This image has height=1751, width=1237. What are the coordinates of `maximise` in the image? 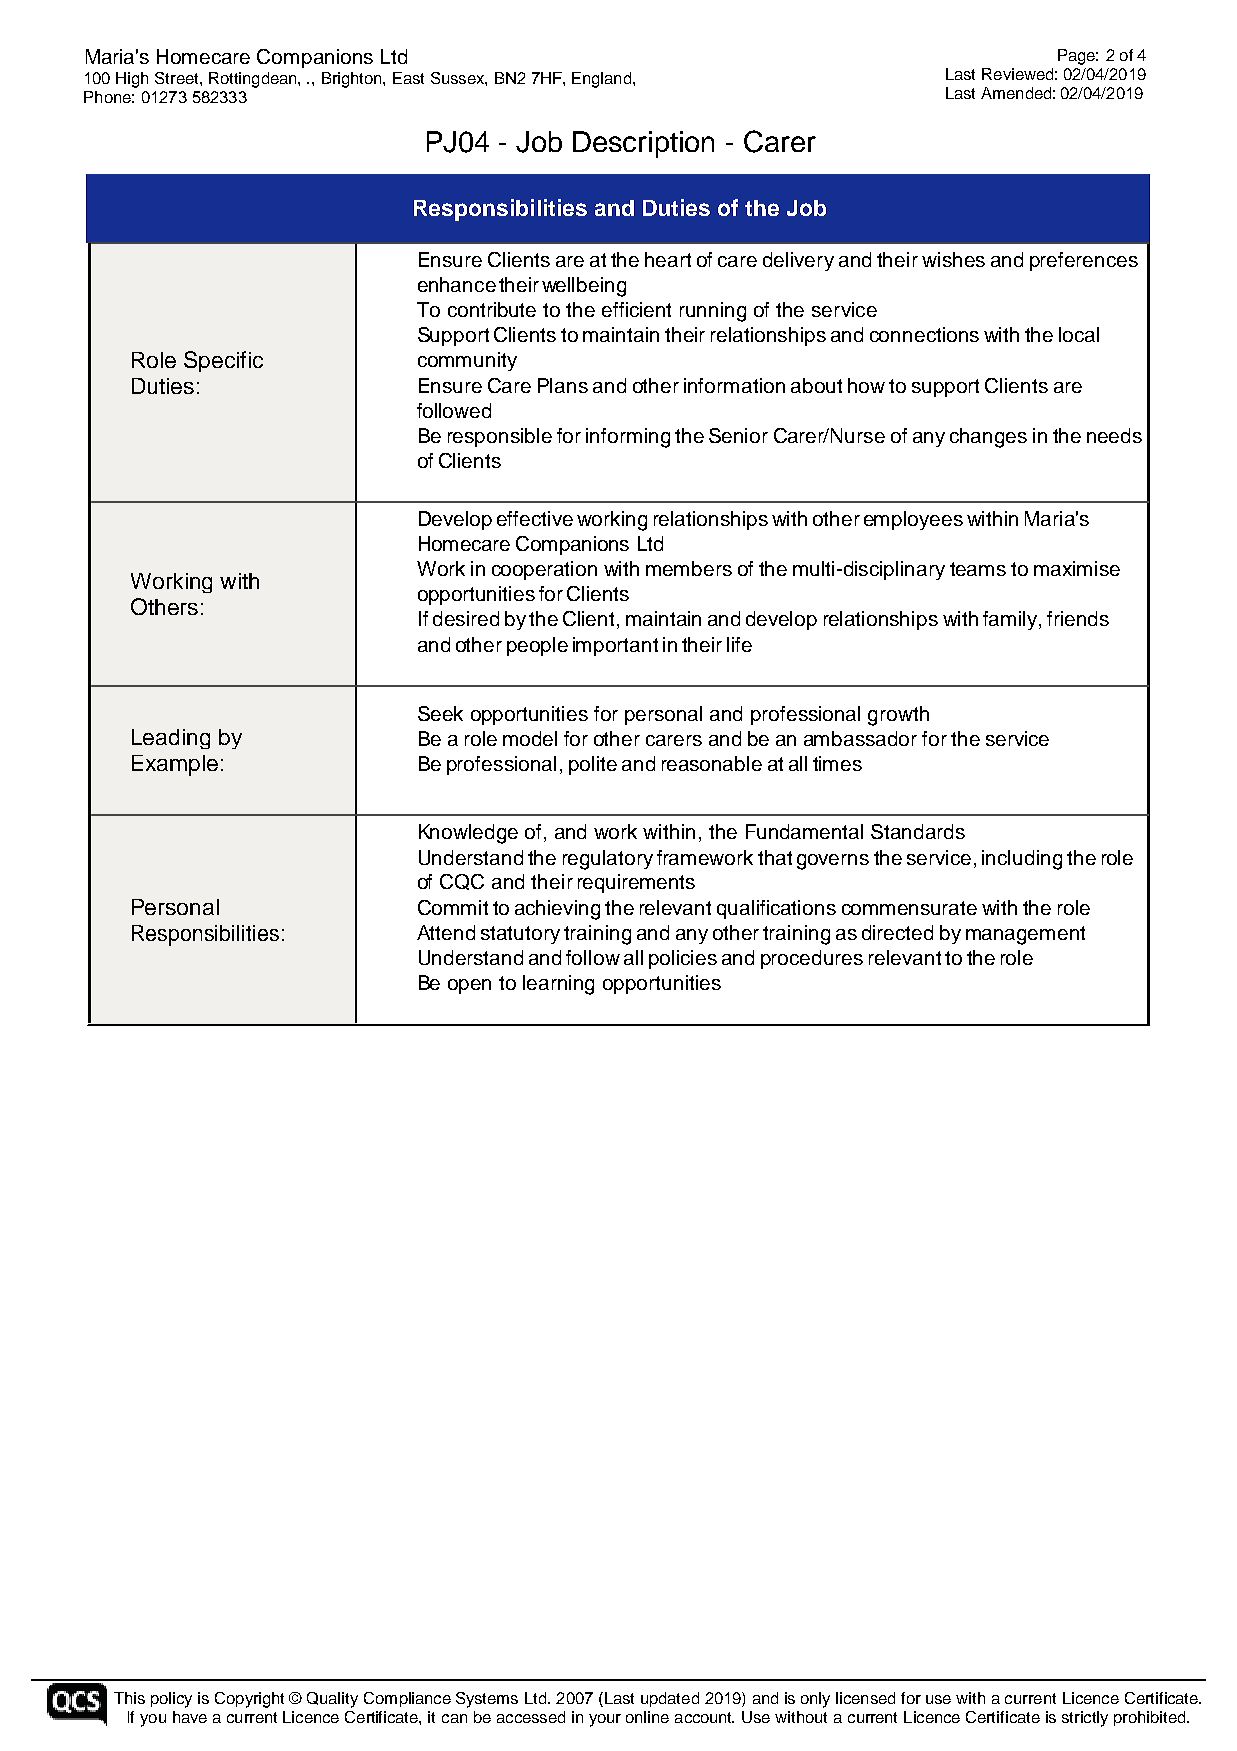 It's located at (1077, 568).
